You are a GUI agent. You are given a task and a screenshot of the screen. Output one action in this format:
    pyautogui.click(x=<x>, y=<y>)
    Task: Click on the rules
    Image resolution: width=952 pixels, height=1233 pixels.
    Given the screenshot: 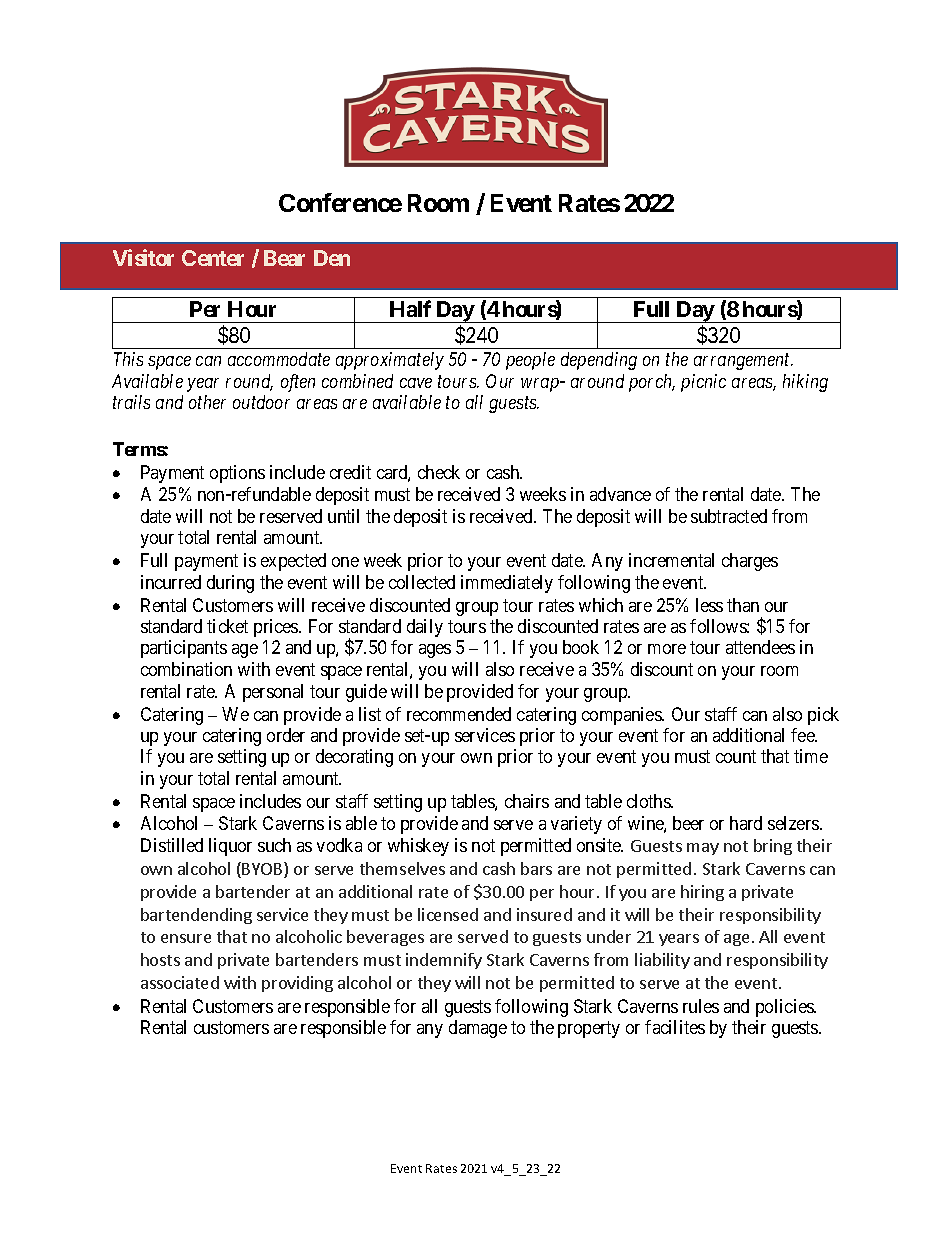 What is the action you would take?
    pyautogui.click(x=701, y=1006)
